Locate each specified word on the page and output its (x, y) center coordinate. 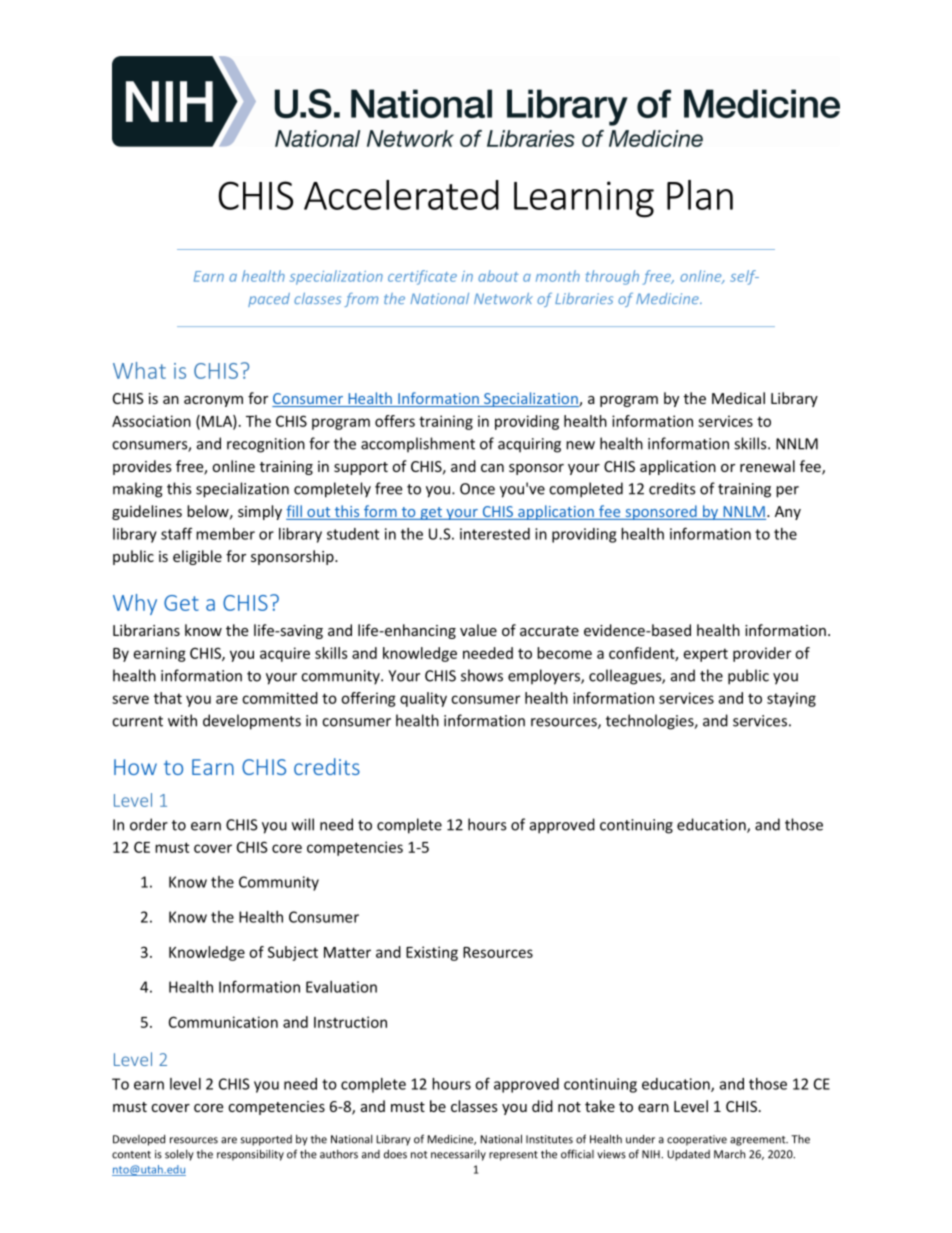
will (303, 824)
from (361, 300)
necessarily (458, 1155)
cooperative (697, 1140)
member (225, 534)
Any (788, 513)
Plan (700, 195)
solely (179, 1155)
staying (791, 699)
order (149, 824)
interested (495, 534)
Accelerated (401, 195)
